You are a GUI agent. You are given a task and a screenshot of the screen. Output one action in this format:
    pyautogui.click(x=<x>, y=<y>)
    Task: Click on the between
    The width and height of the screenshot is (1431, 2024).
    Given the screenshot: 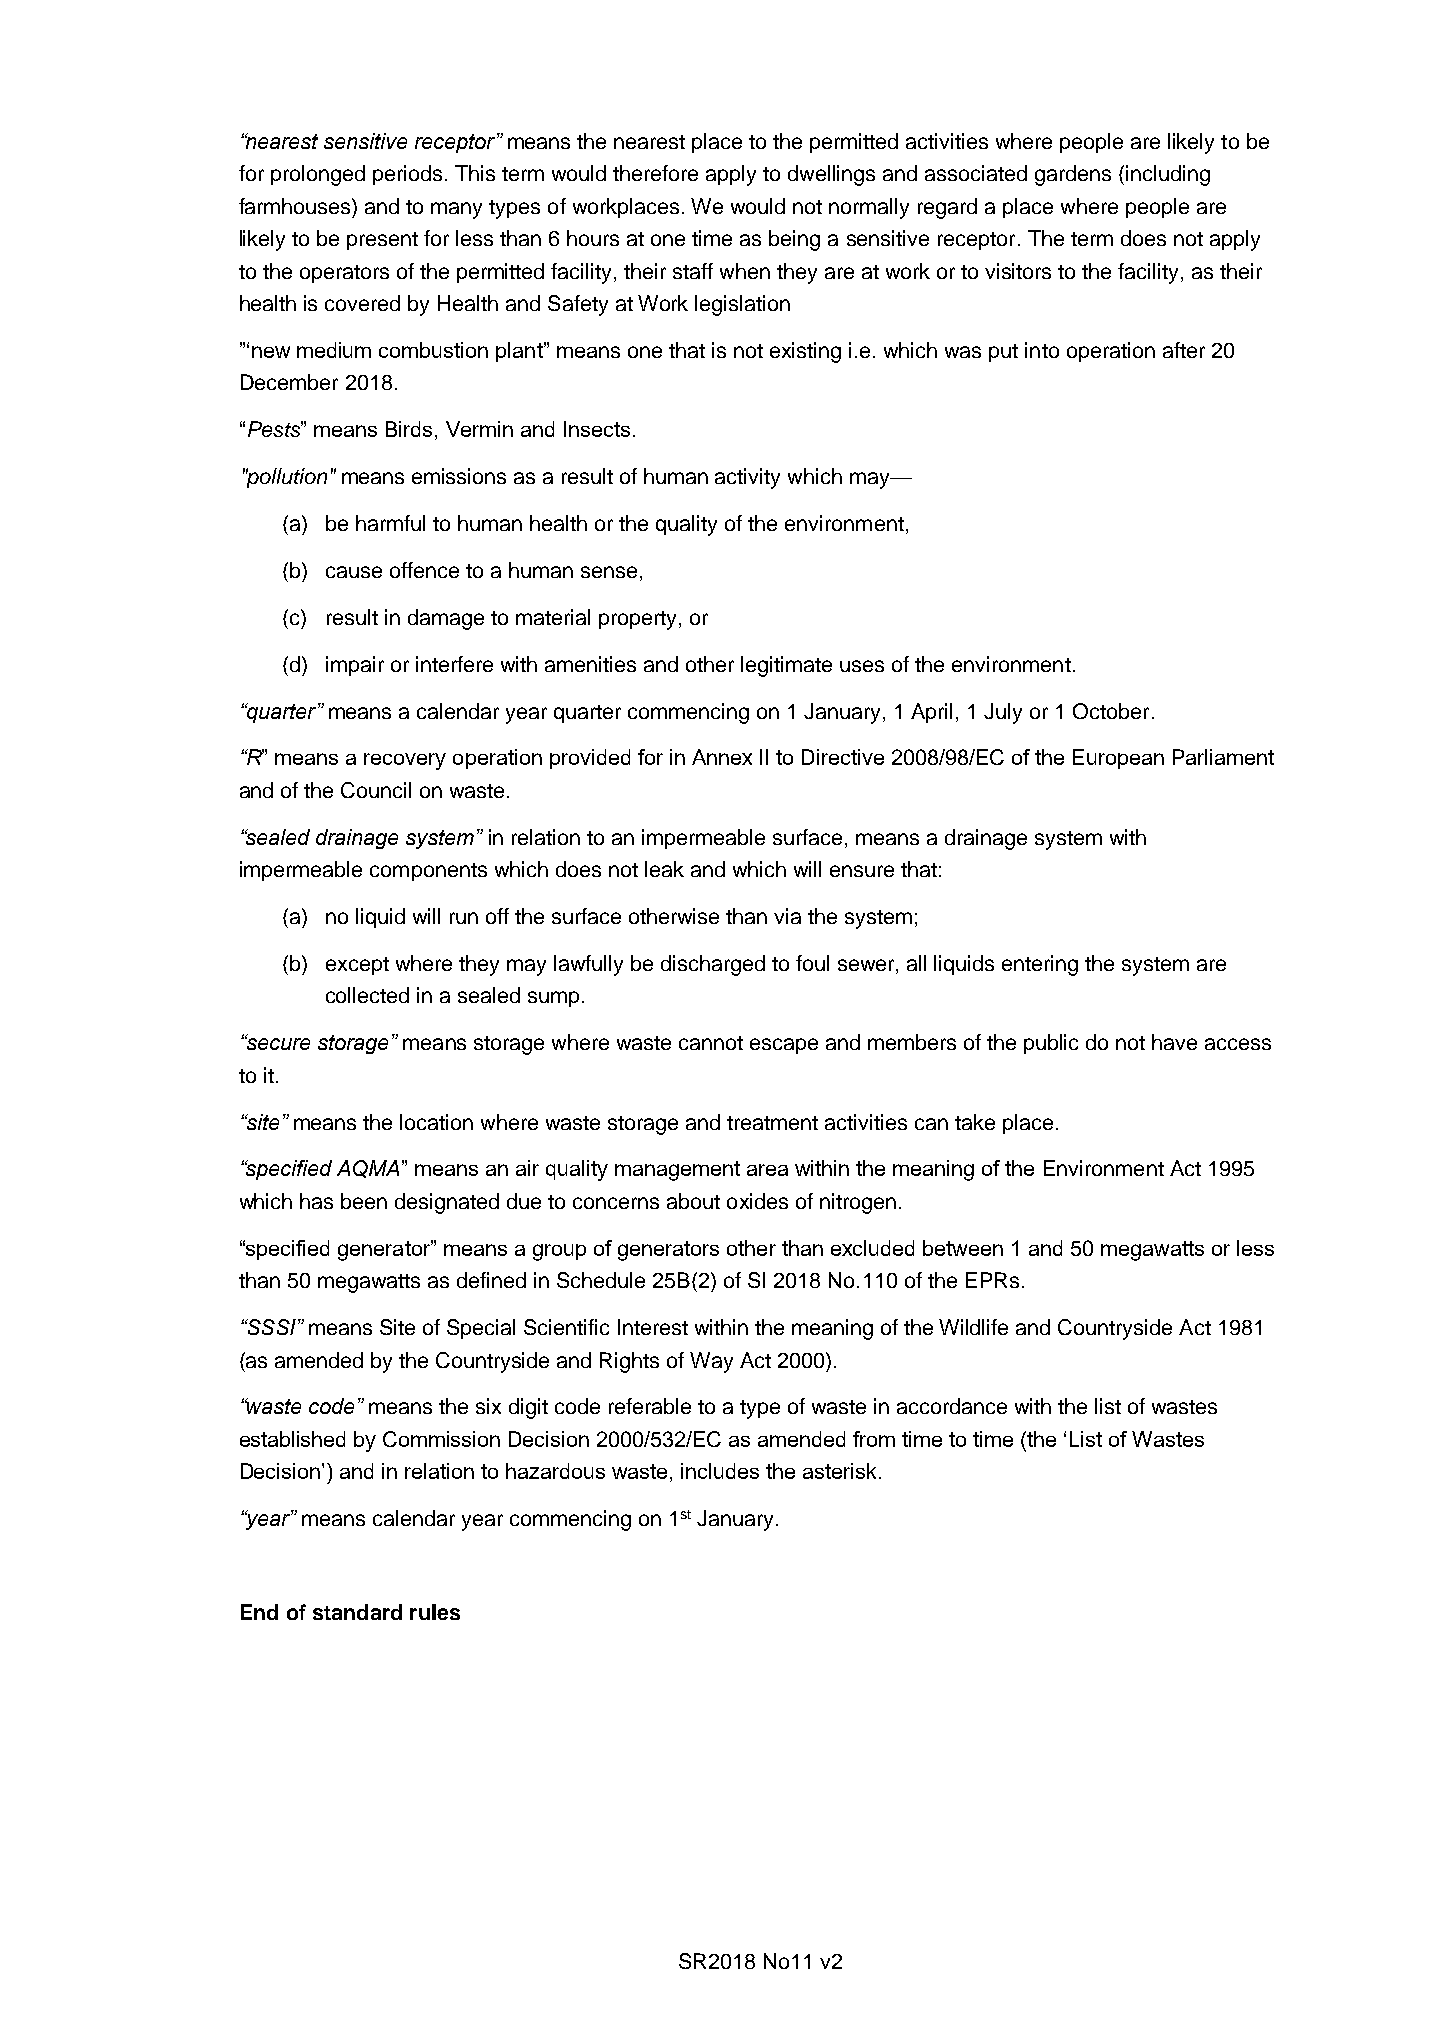 What is the action you would take?
    pyautogui.click(x=963, y=1248)
